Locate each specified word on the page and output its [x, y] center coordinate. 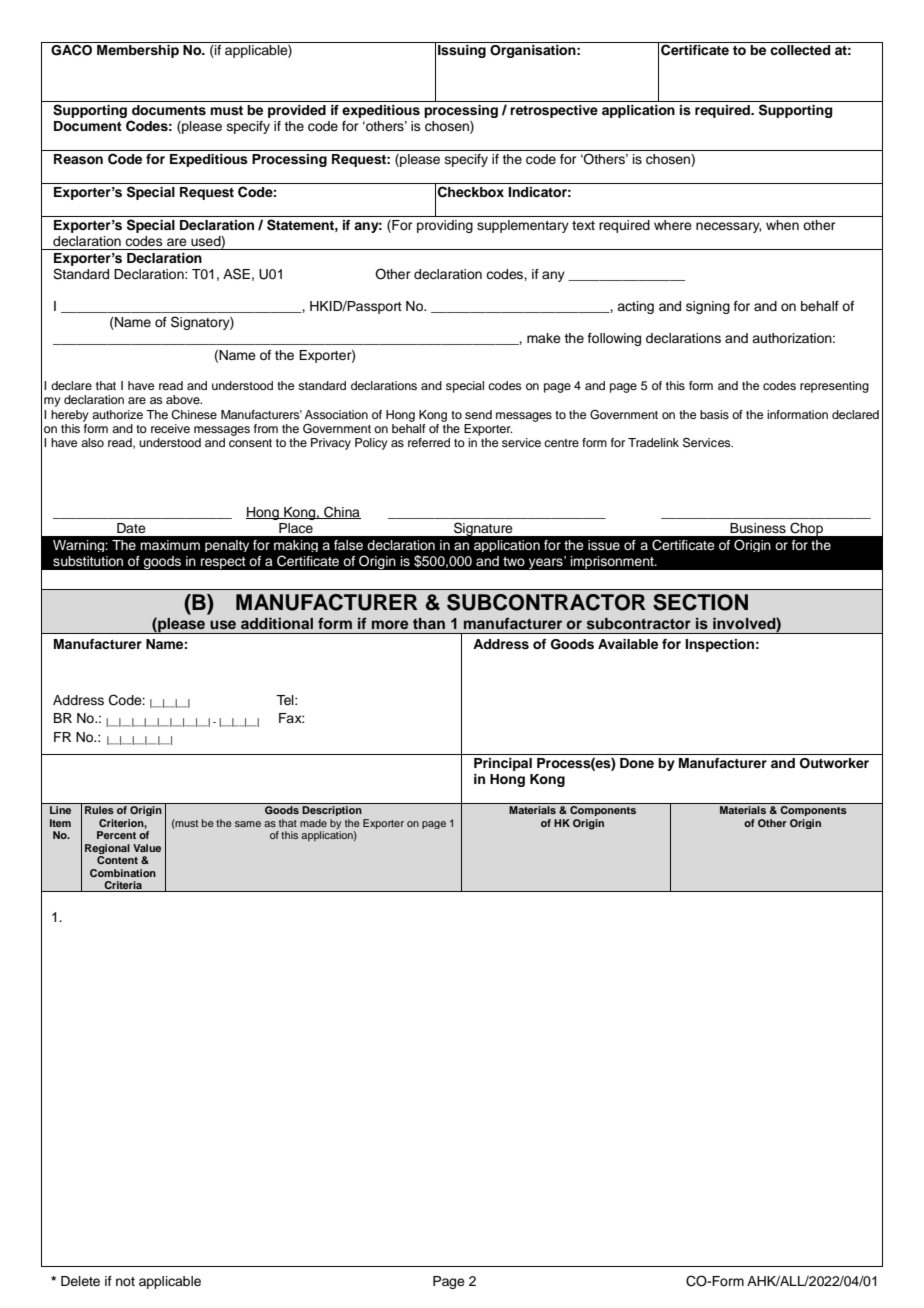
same [248, 824]
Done [637, 763]
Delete [80, 1281]
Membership [138, 51]
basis [714, 414]
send [478, 414]
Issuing [462, 51]
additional [277, 623]
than [429, 623]
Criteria [123, 886]
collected [800, 50]
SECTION [700, 602]
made [313, 823]
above [184, 399]
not [125, 1281]
